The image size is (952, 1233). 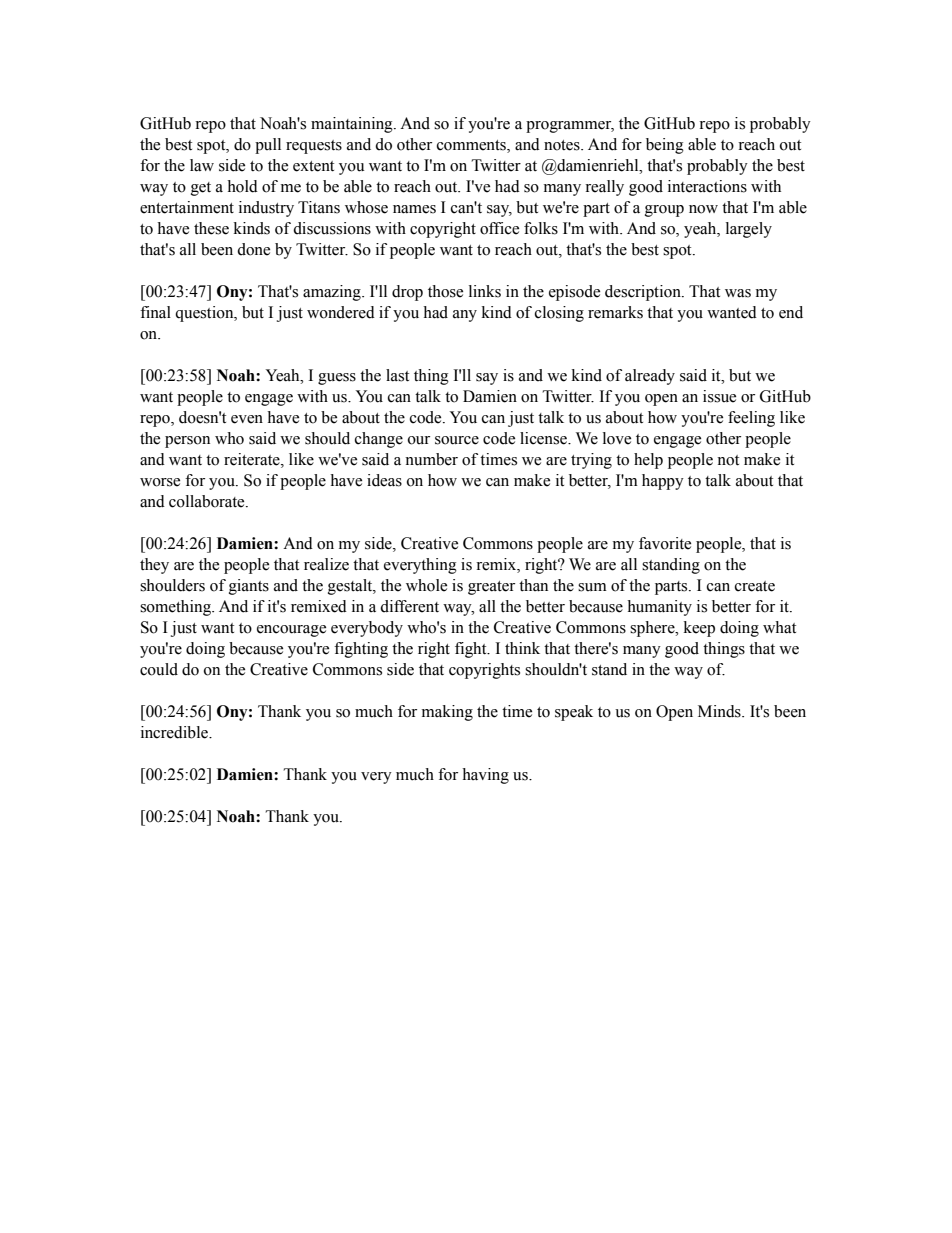 What do you see at coordinates (268, 146) in the screenshot?
I see `pull` at bounding box center [268, 146].
